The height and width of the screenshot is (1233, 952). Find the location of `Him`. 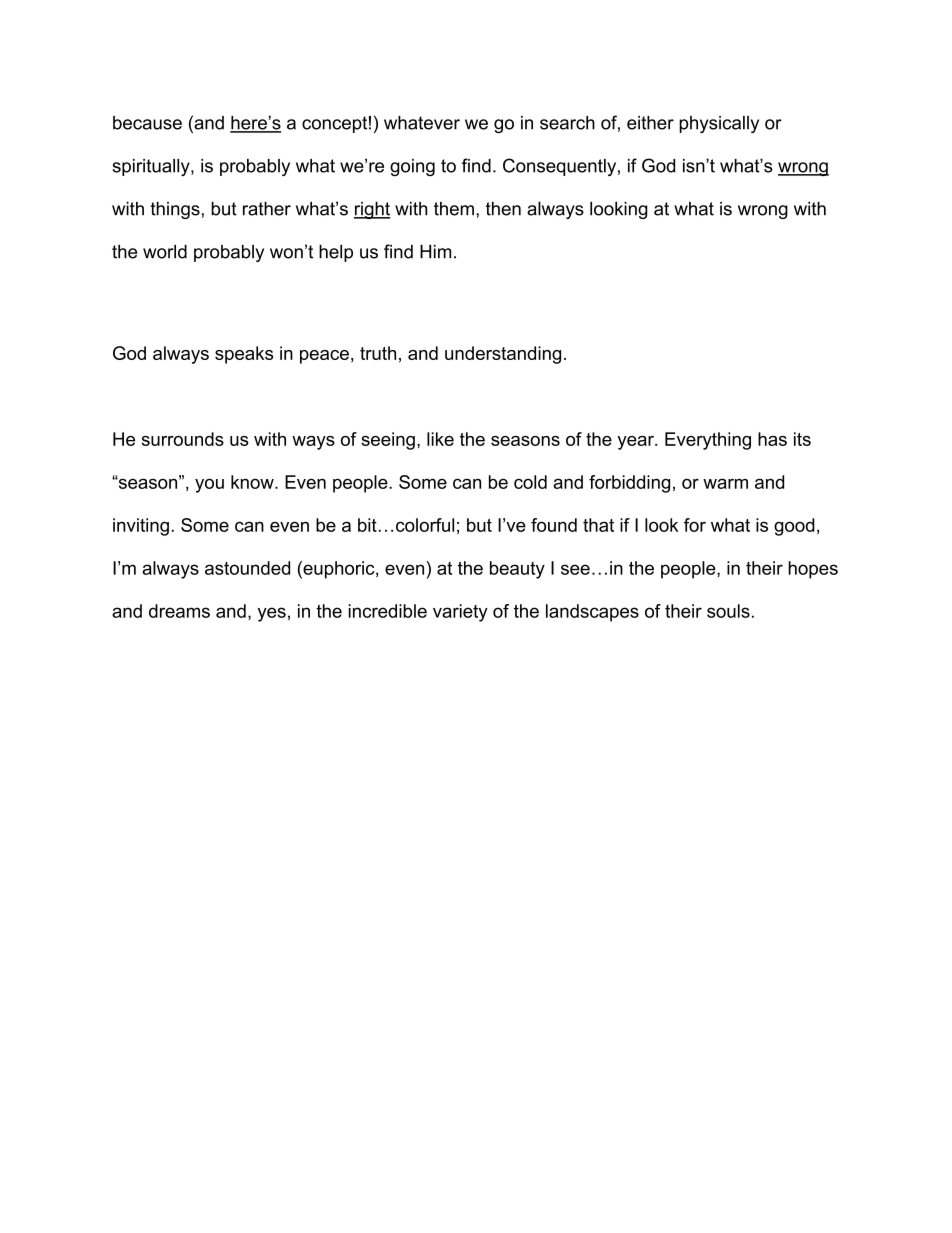

Him is located at coordinates (435, 251).
